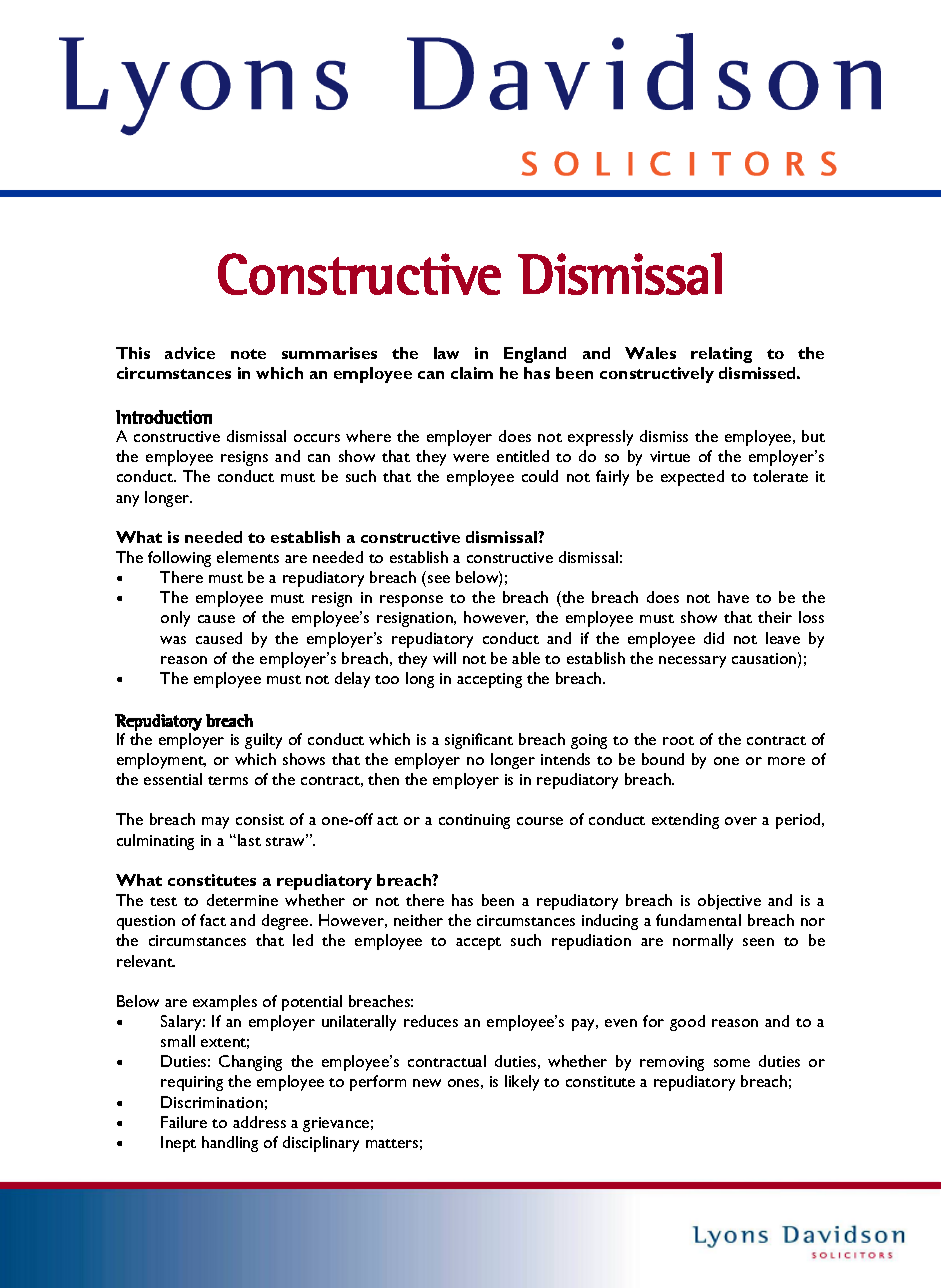 The width and height of the image is (941, 1288). I want to click on employment, so click(161, 761).
